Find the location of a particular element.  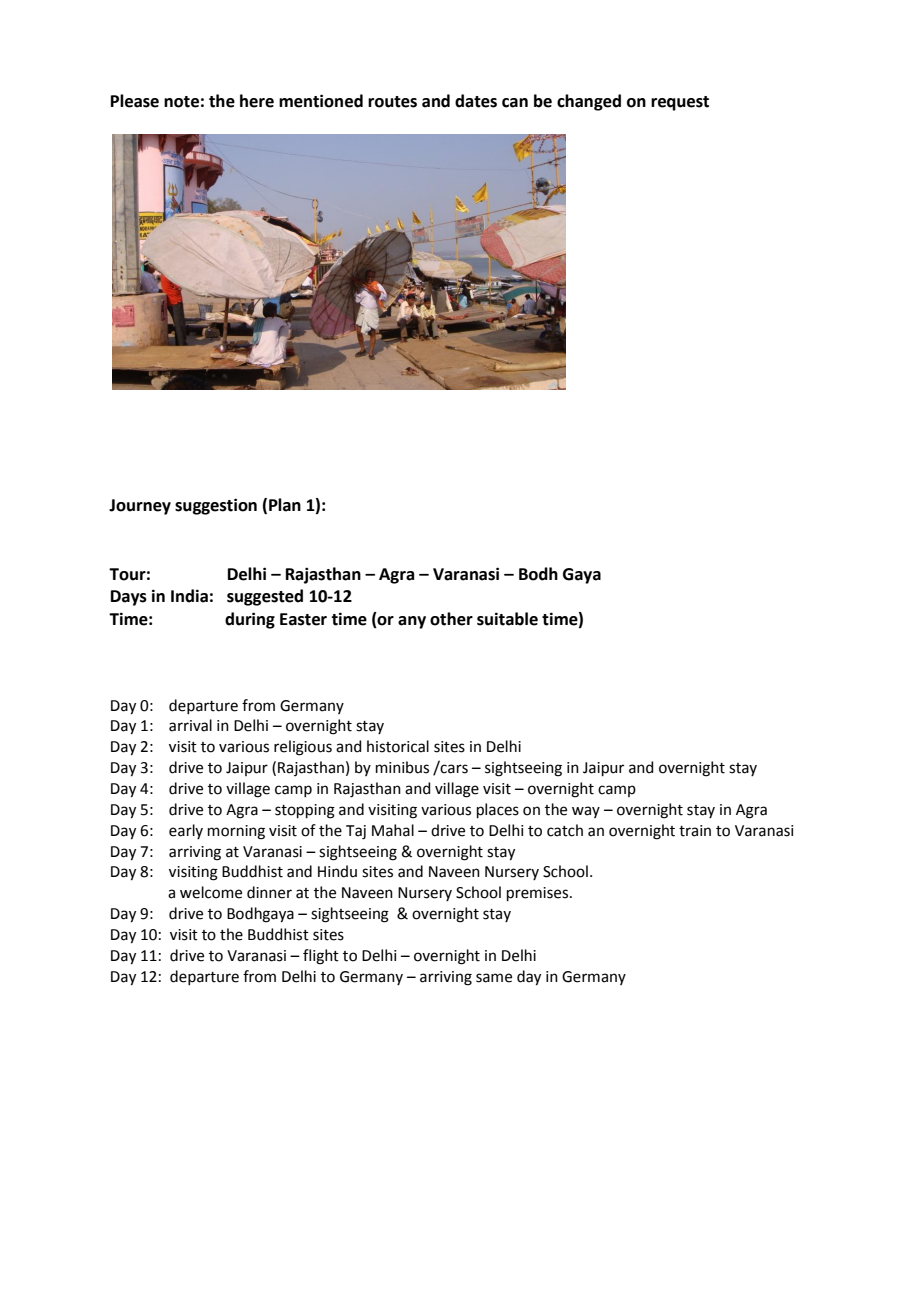

Journey is located at coordinates (140, 507).
